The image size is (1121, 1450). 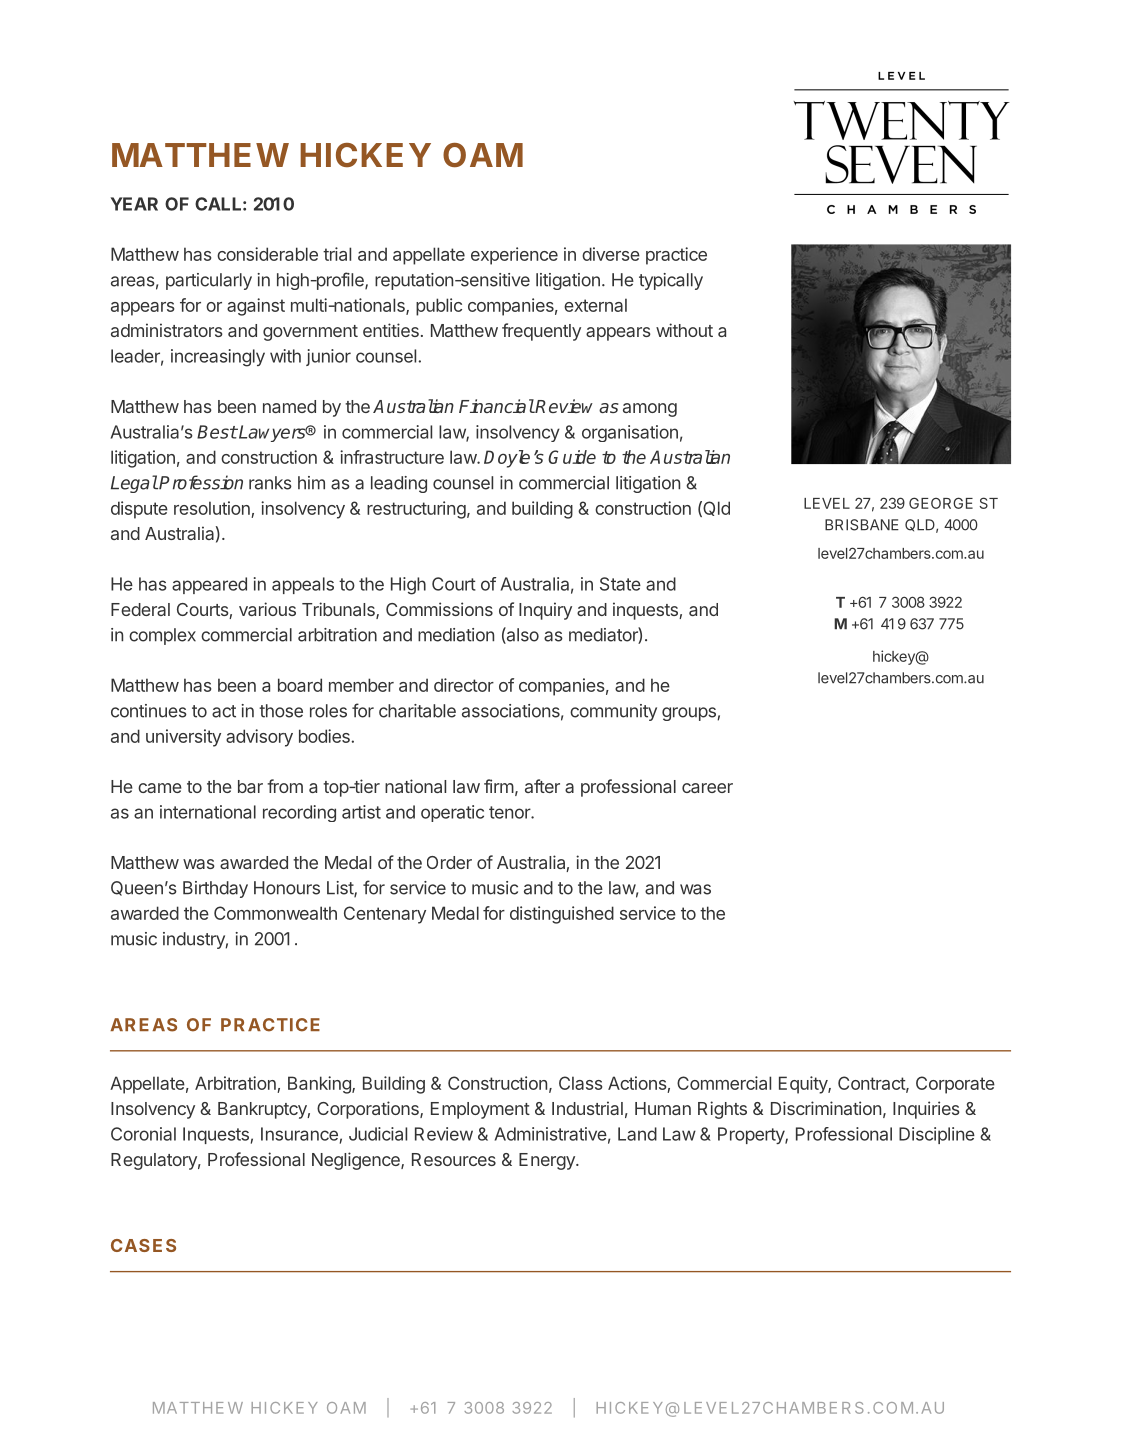 What do you see at coordinates (259, 738) in the screenshot?
I see `advisory` at bounding box center [259, 738].
